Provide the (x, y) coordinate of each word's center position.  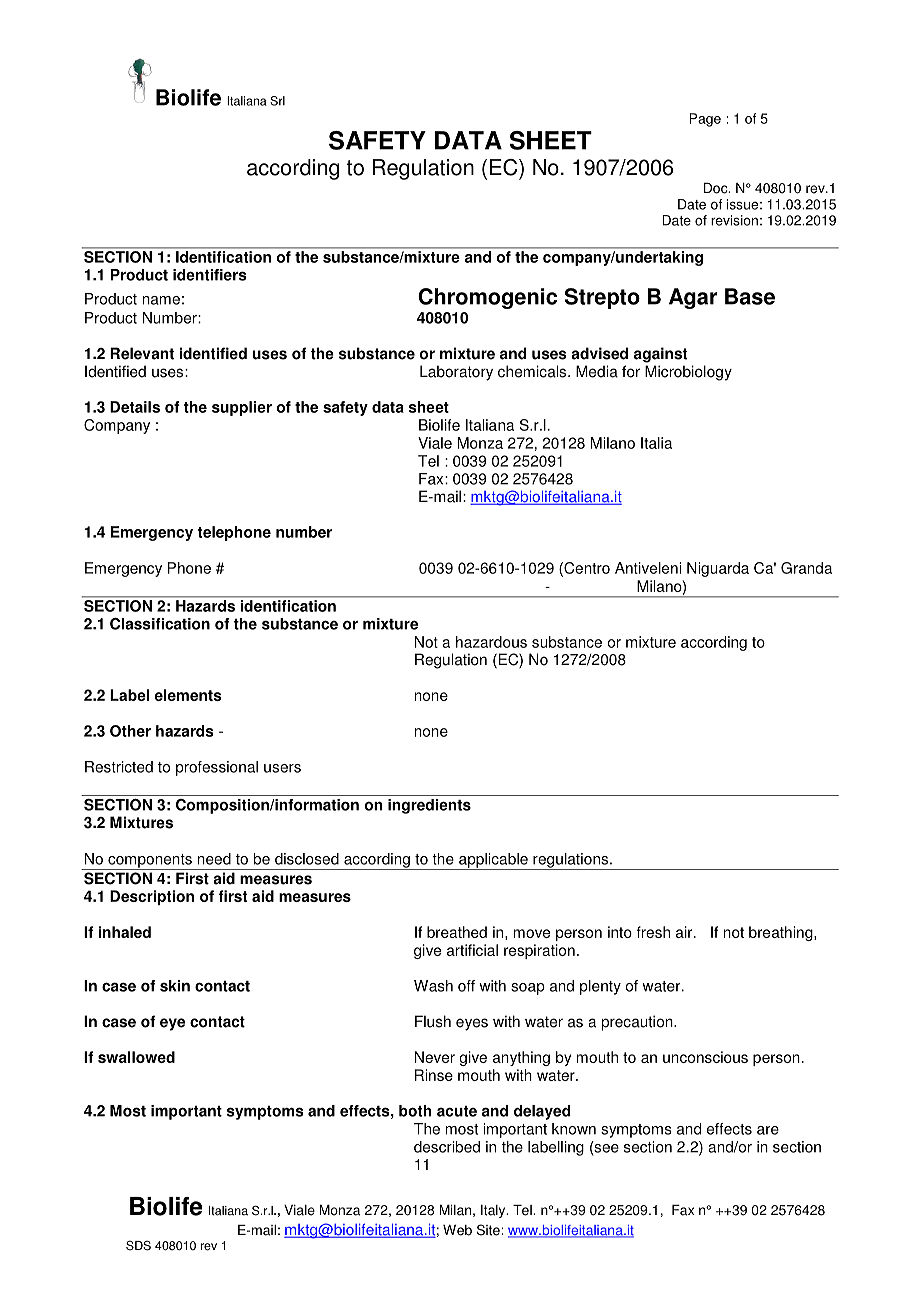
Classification (160, 624)
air (685, 932)
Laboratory (456, 373)
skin (175, 986)
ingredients (429, 806)
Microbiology (688, 373)
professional (217, 768)
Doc (717, 188)
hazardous (491, 642)
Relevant (142, 353)
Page (705, 120)
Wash (433, 986)
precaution (638, 1023)
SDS (138, 1245)
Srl (277, 101)
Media (597, 371)
